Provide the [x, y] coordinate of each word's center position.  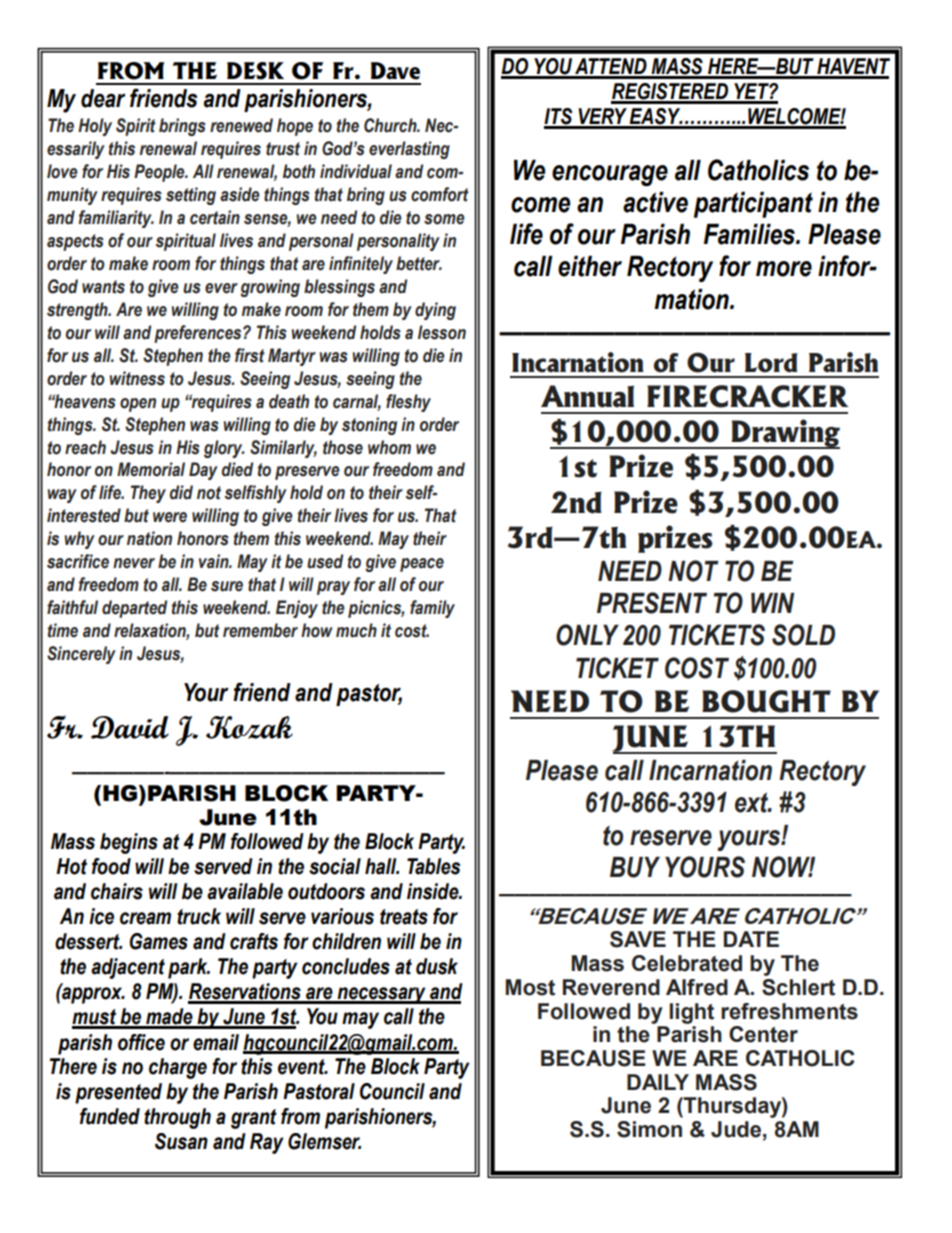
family [432, 609]
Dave [395, 71]
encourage [610, 175]
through [177, 1118]
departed [134, 609]
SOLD [803, 635]
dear [103, 98]
